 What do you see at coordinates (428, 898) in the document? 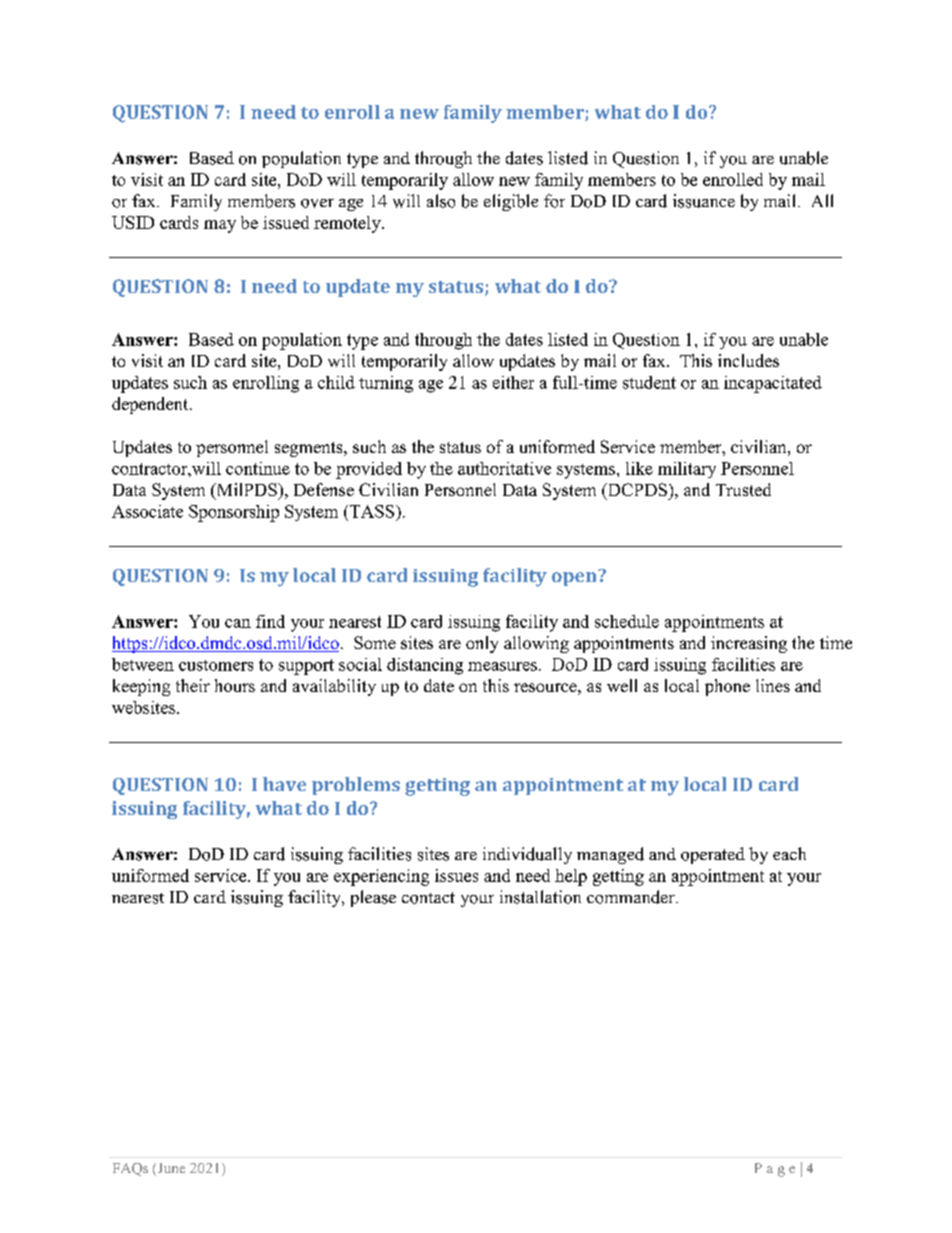
I see `contact` at bounding box center [428, 898].
